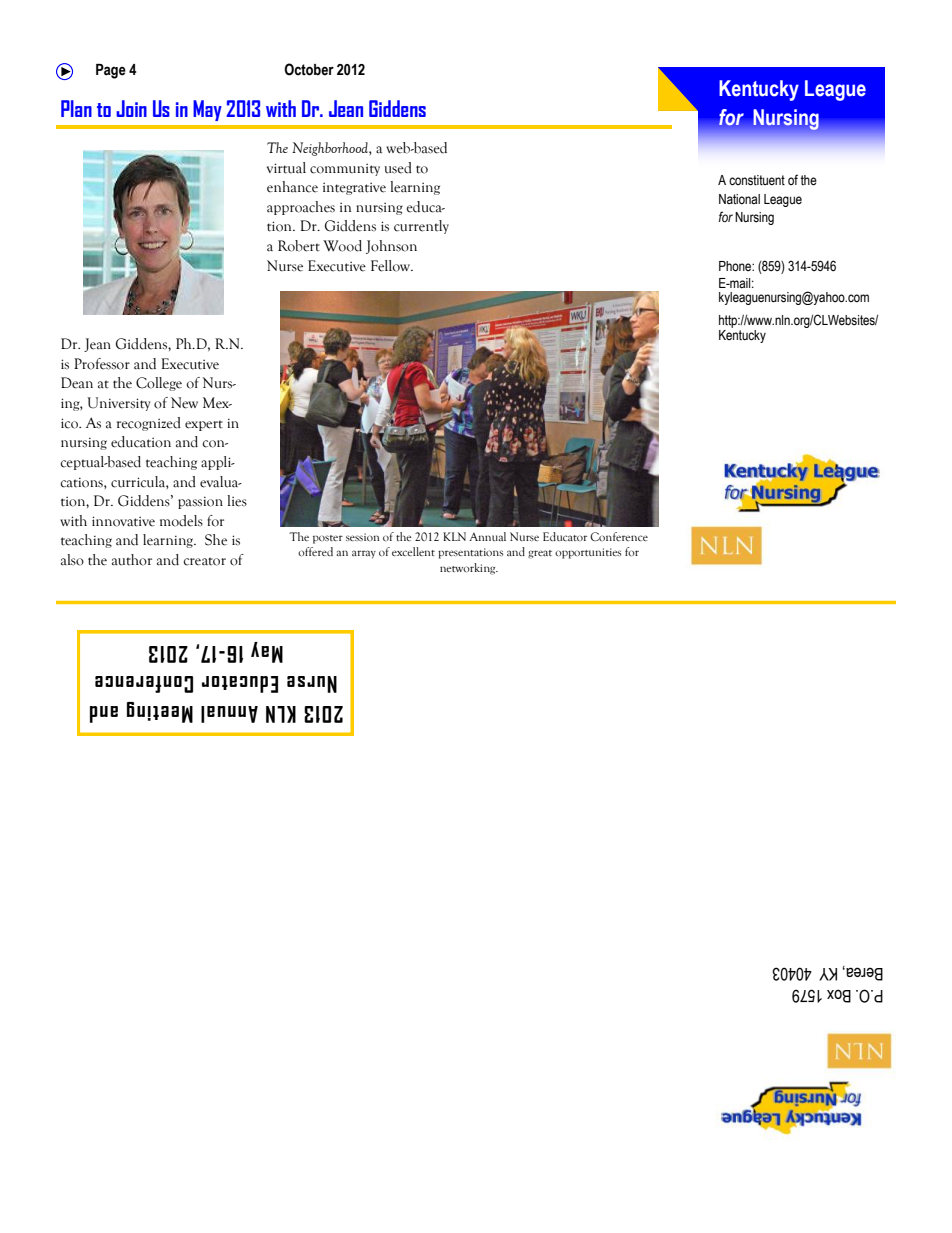 The width and height of the screenshot is (952, 1233). Describe the element at coordinates (391, 247) in the screenshot. I see `Johnson` at that location.
